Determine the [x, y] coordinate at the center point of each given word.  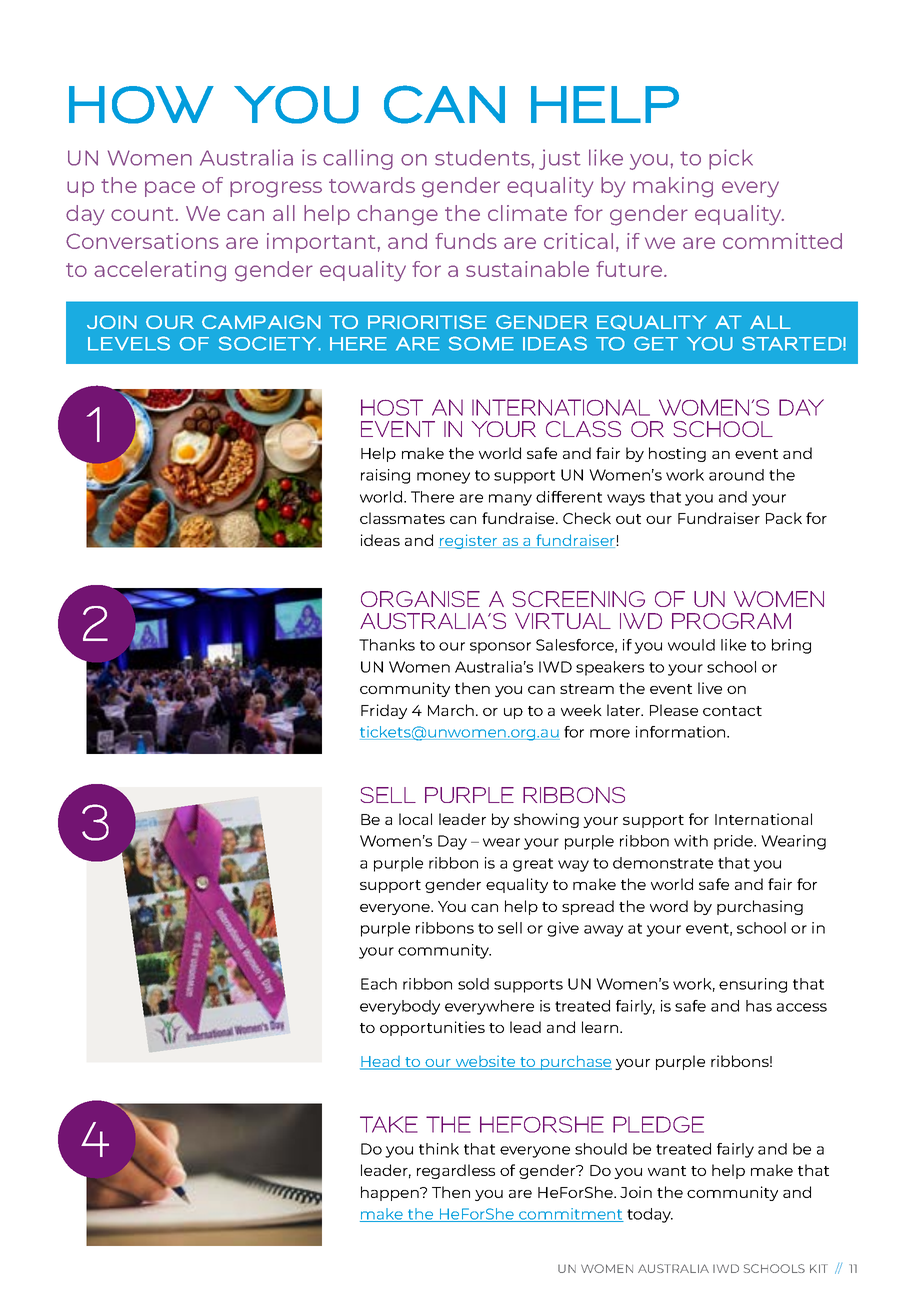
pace [170, 189]
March [451, 710]
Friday [384, 711]
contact [732, 711]
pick [731, 159]
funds [466, 241]
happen [391, 1193]
